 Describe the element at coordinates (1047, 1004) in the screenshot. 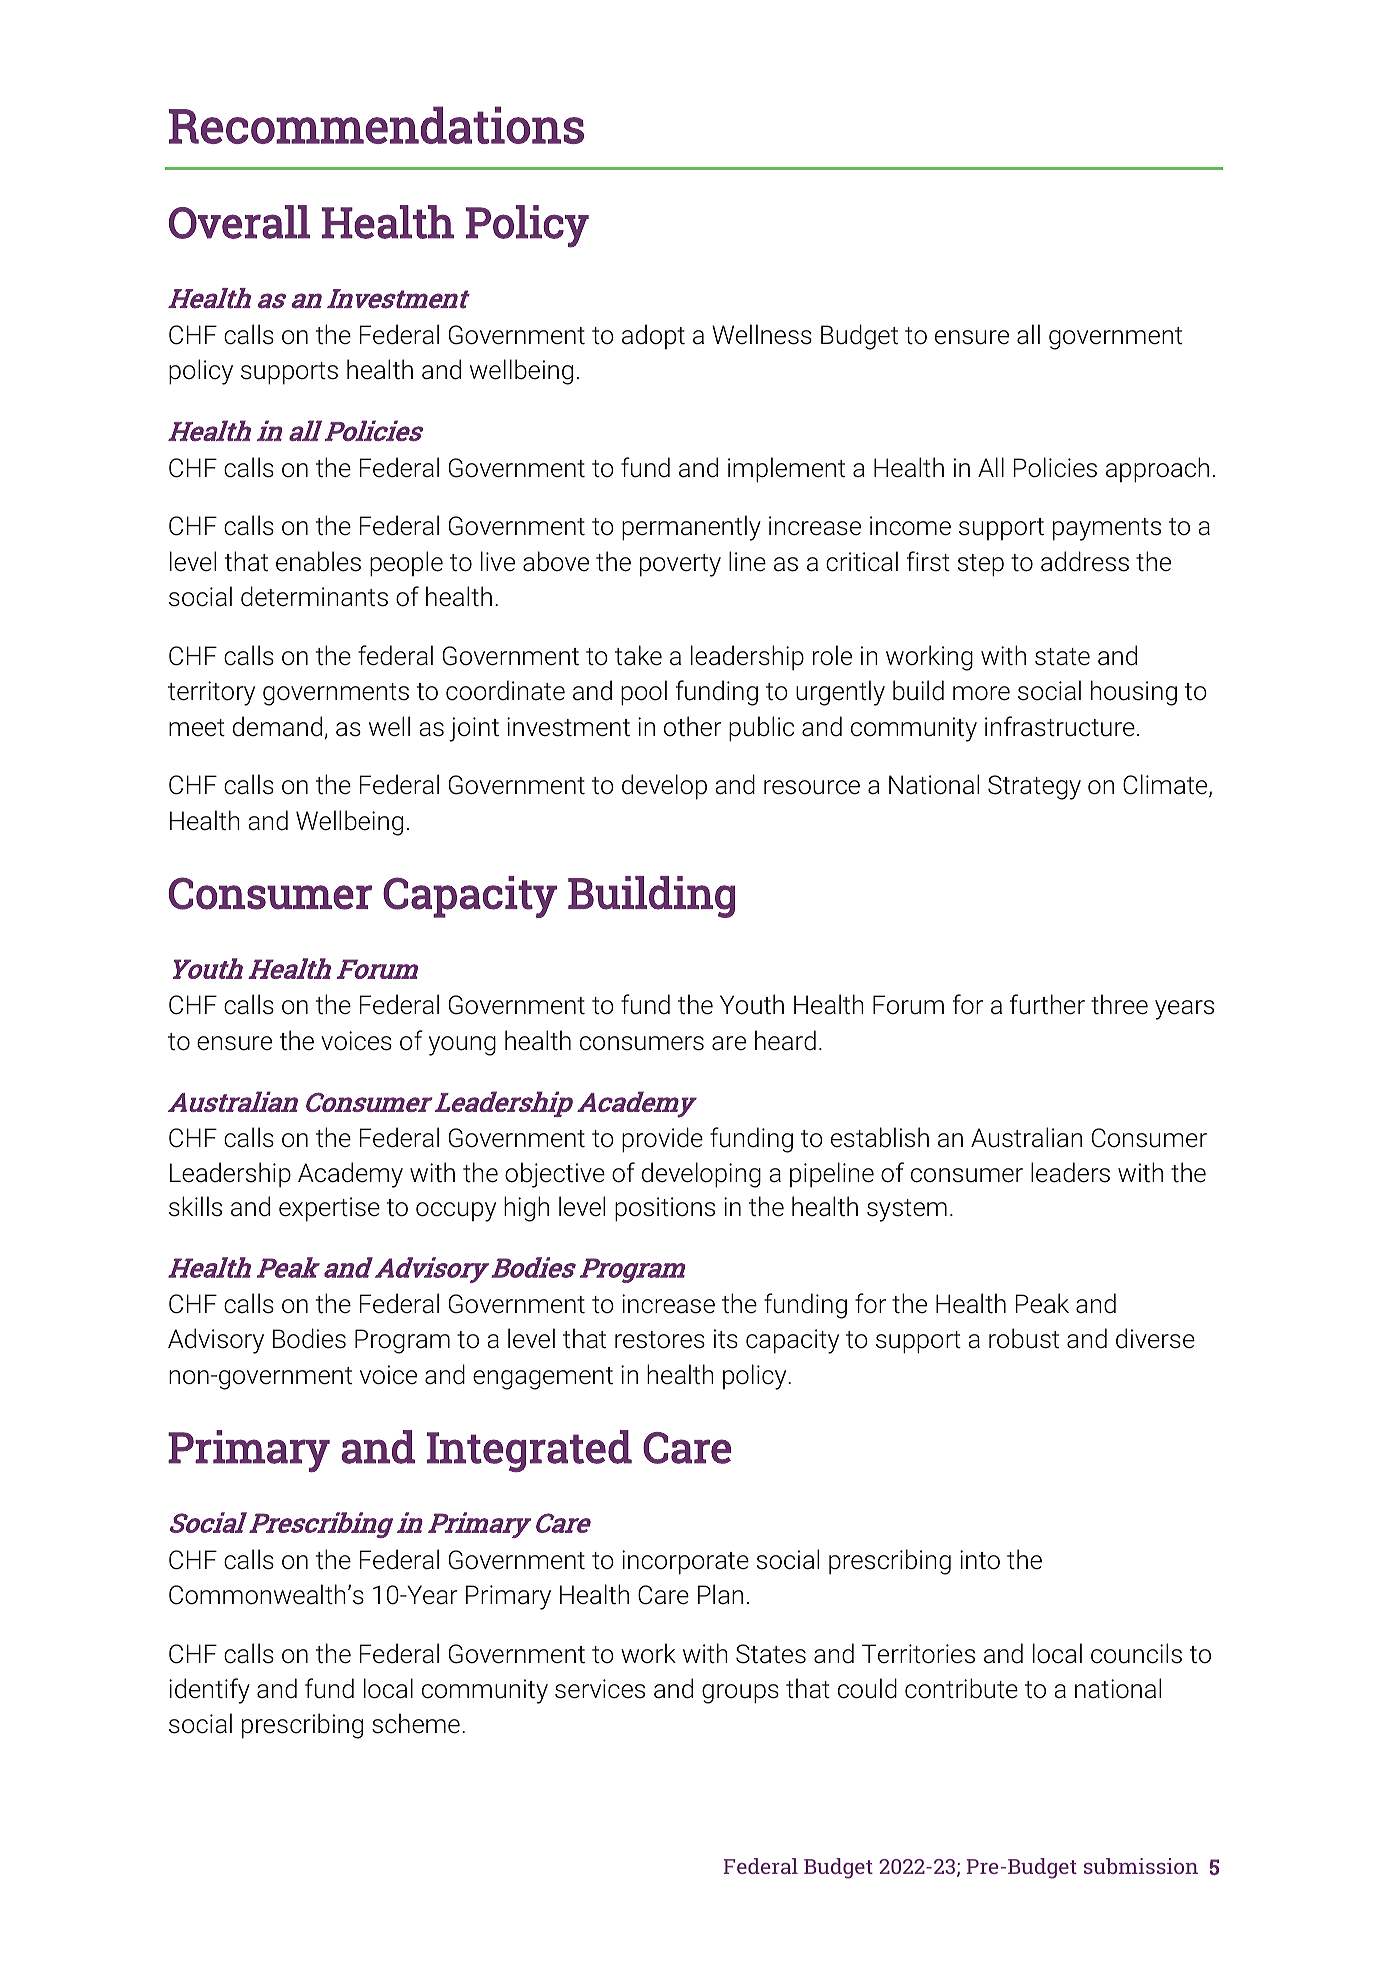

I see `further` at that location.
